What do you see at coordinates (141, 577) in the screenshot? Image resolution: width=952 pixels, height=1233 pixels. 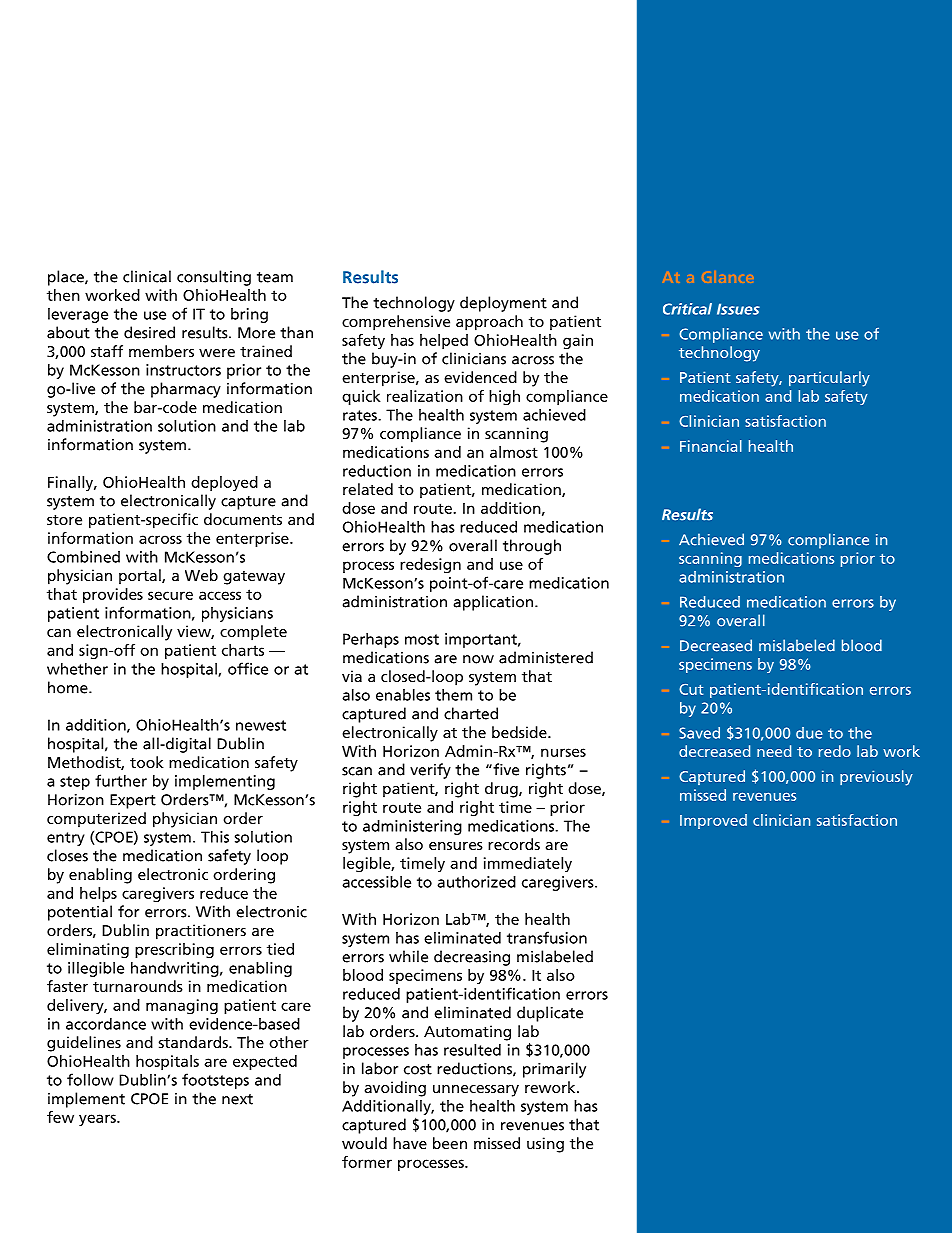 I see `portal` at bounding box center [141, 577].
